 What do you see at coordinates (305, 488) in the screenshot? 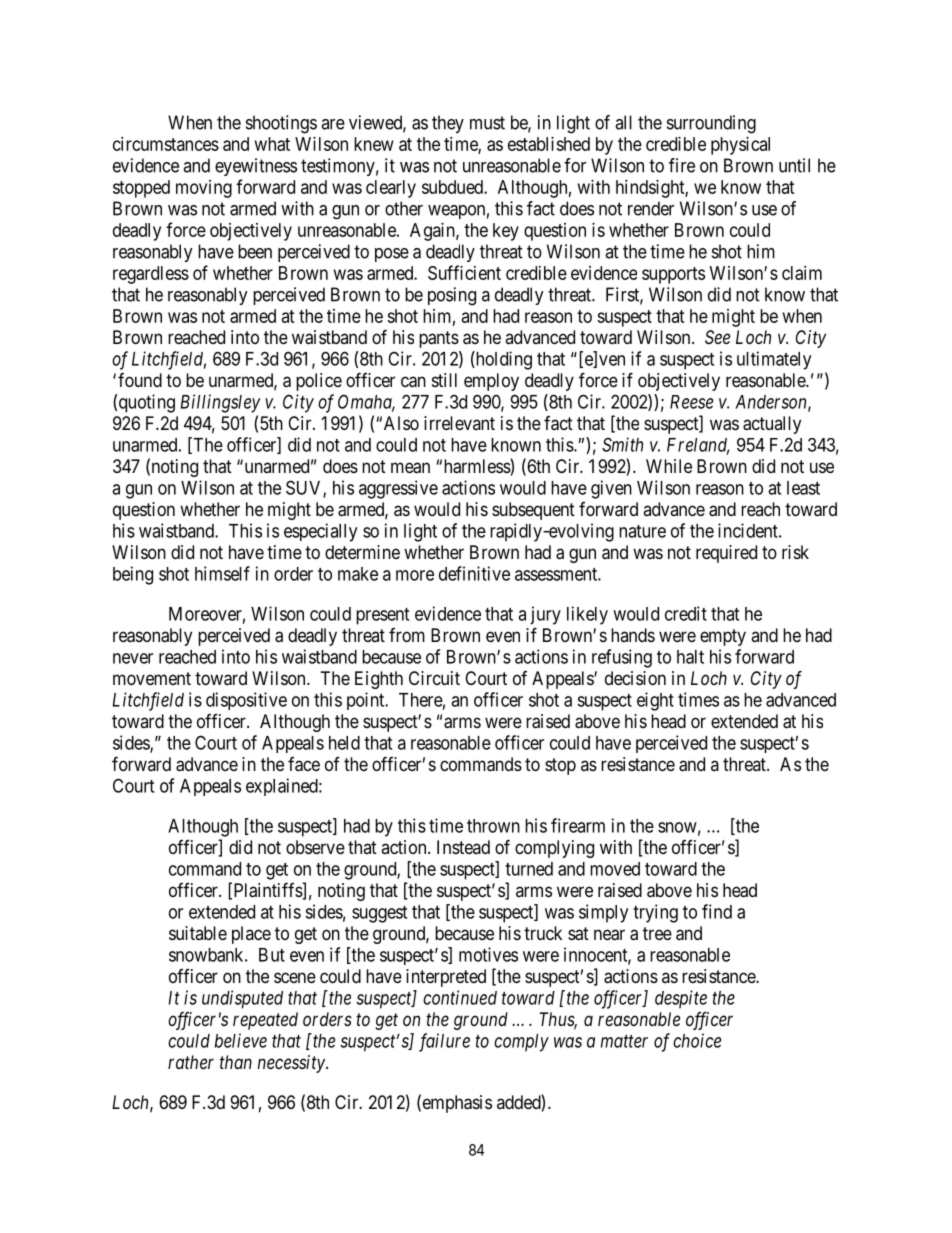
I see `SUV` at bounding box center [305, 488].
